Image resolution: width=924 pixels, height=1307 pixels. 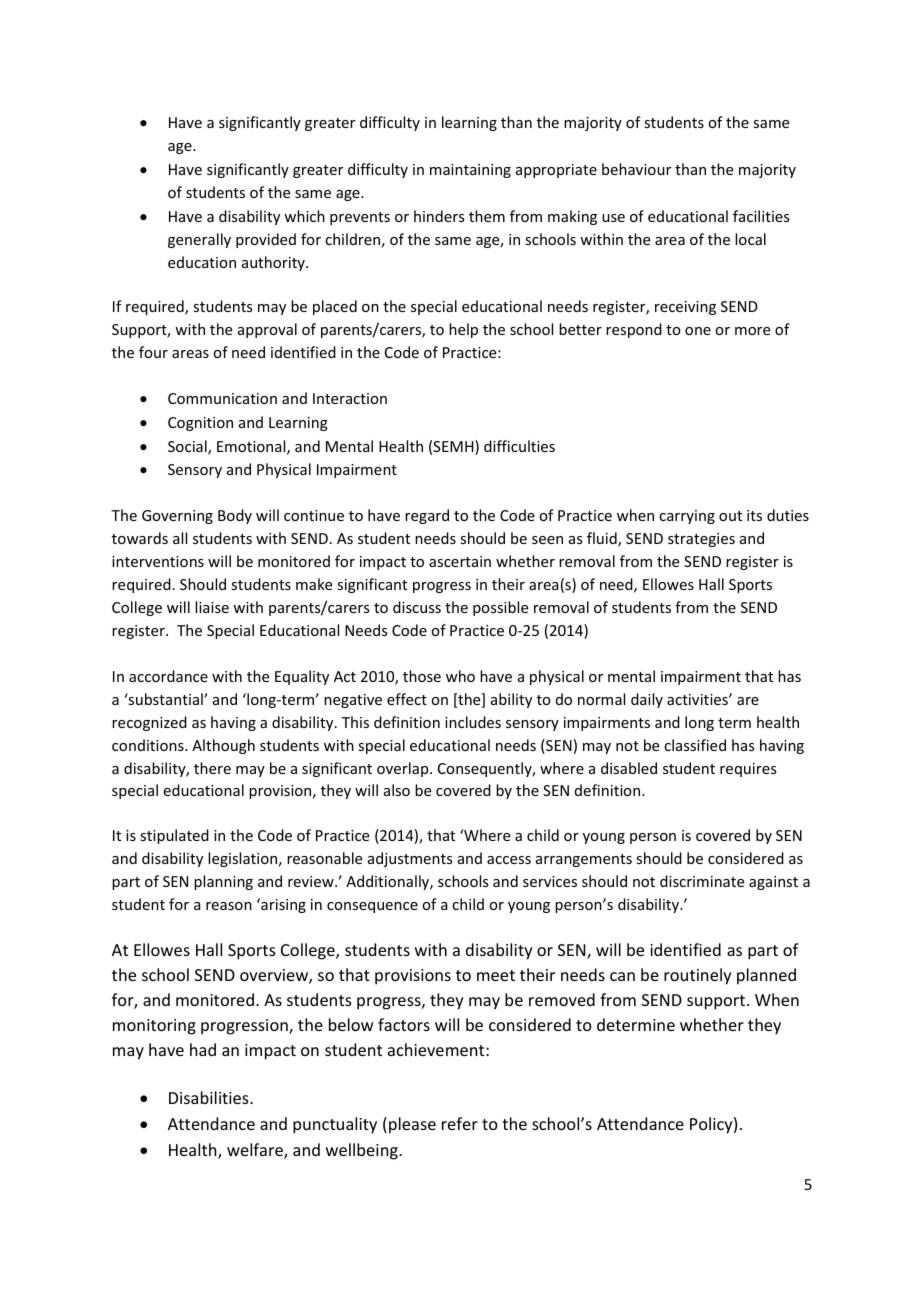 What do you see at coordinates (460, 1123) in the screenshot?
I see `refer` at bounding box center [460, 1123].
